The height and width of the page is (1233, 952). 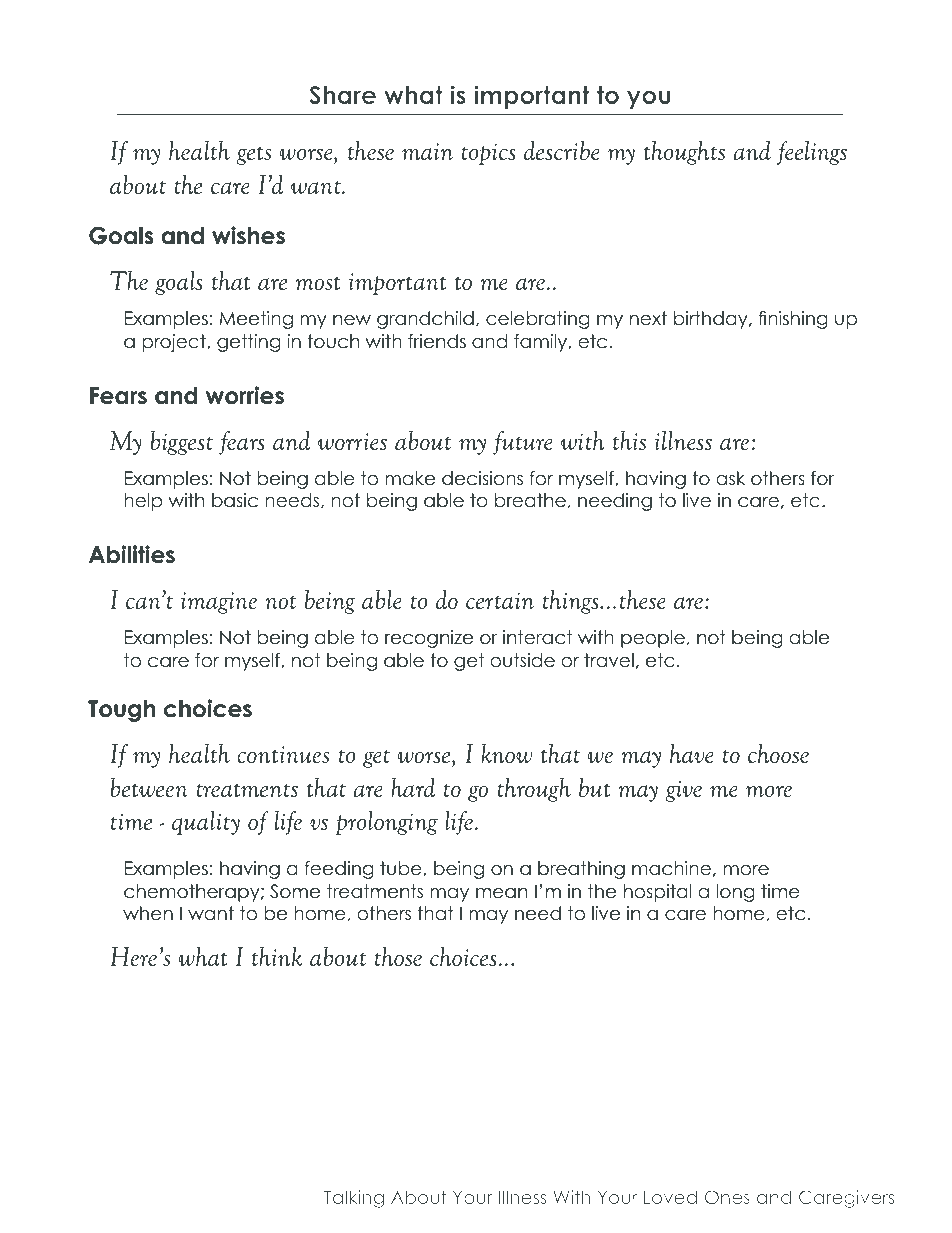 I want to click on those, so click(x=398, y=956).
